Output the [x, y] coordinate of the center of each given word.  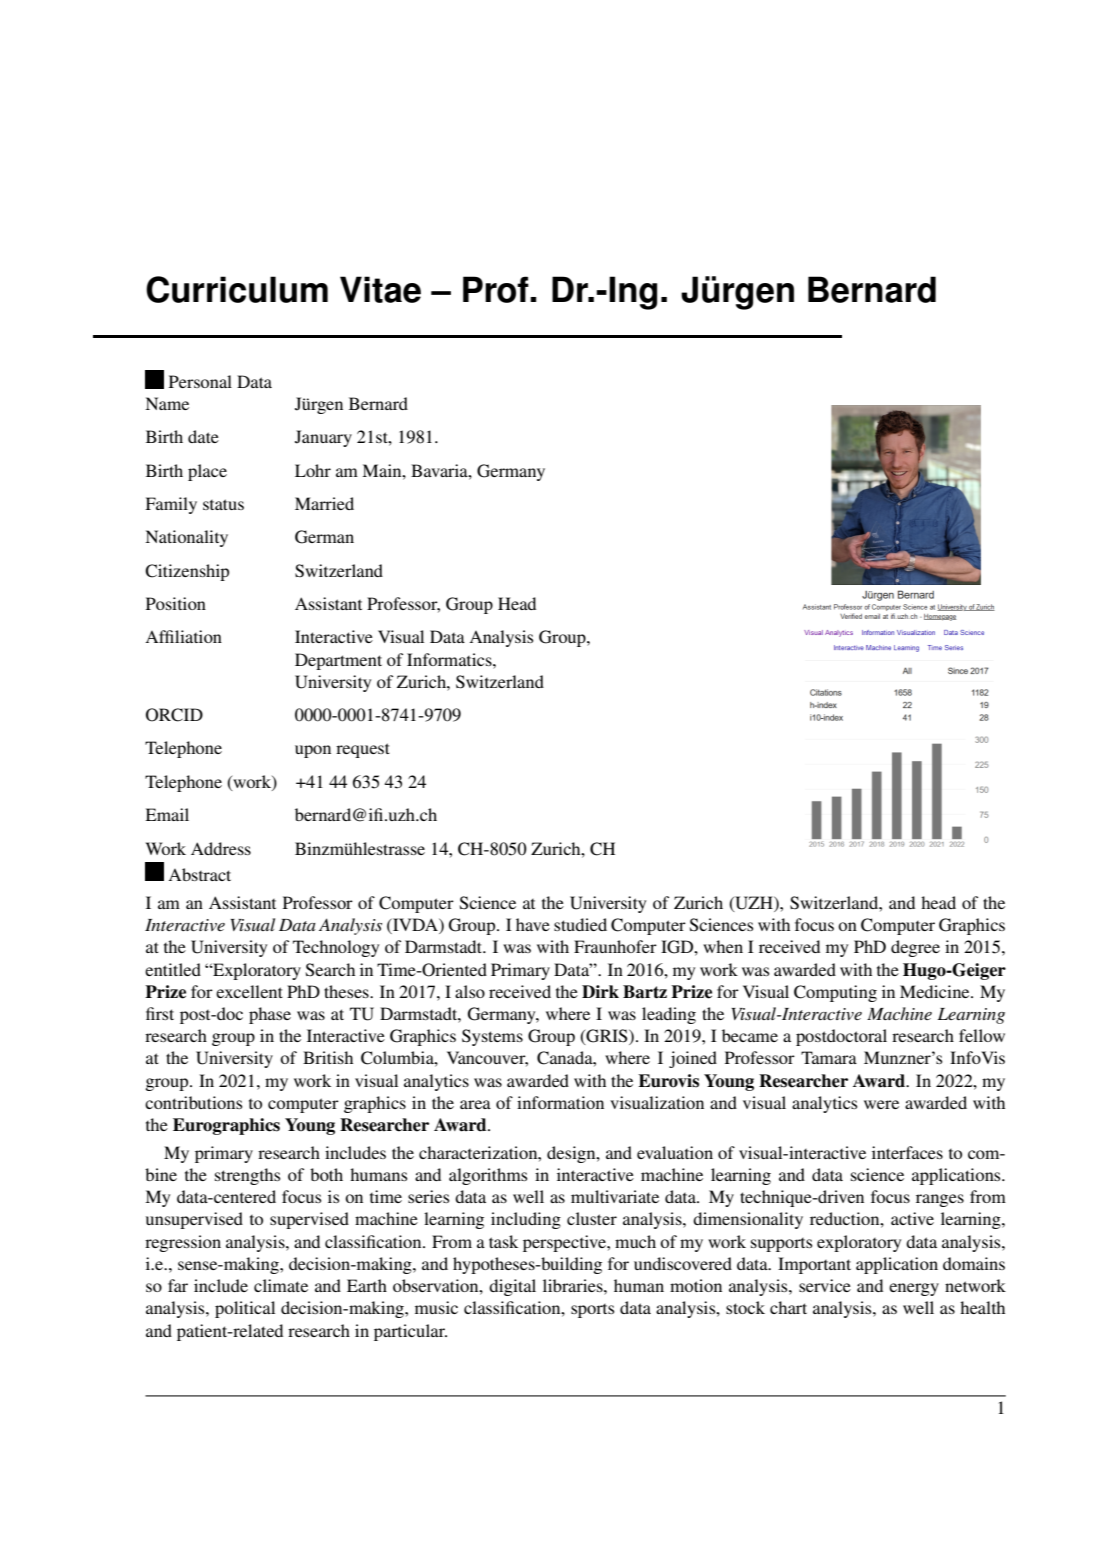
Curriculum [237, 289]
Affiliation [183, 636]
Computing [835, 993]
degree [915, 948]
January [323, 438]
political [245, 1309]
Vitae [380, 289]
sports [592, 1311]
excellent [249, 991]
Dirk [600, 991]
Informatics [450, 659]
